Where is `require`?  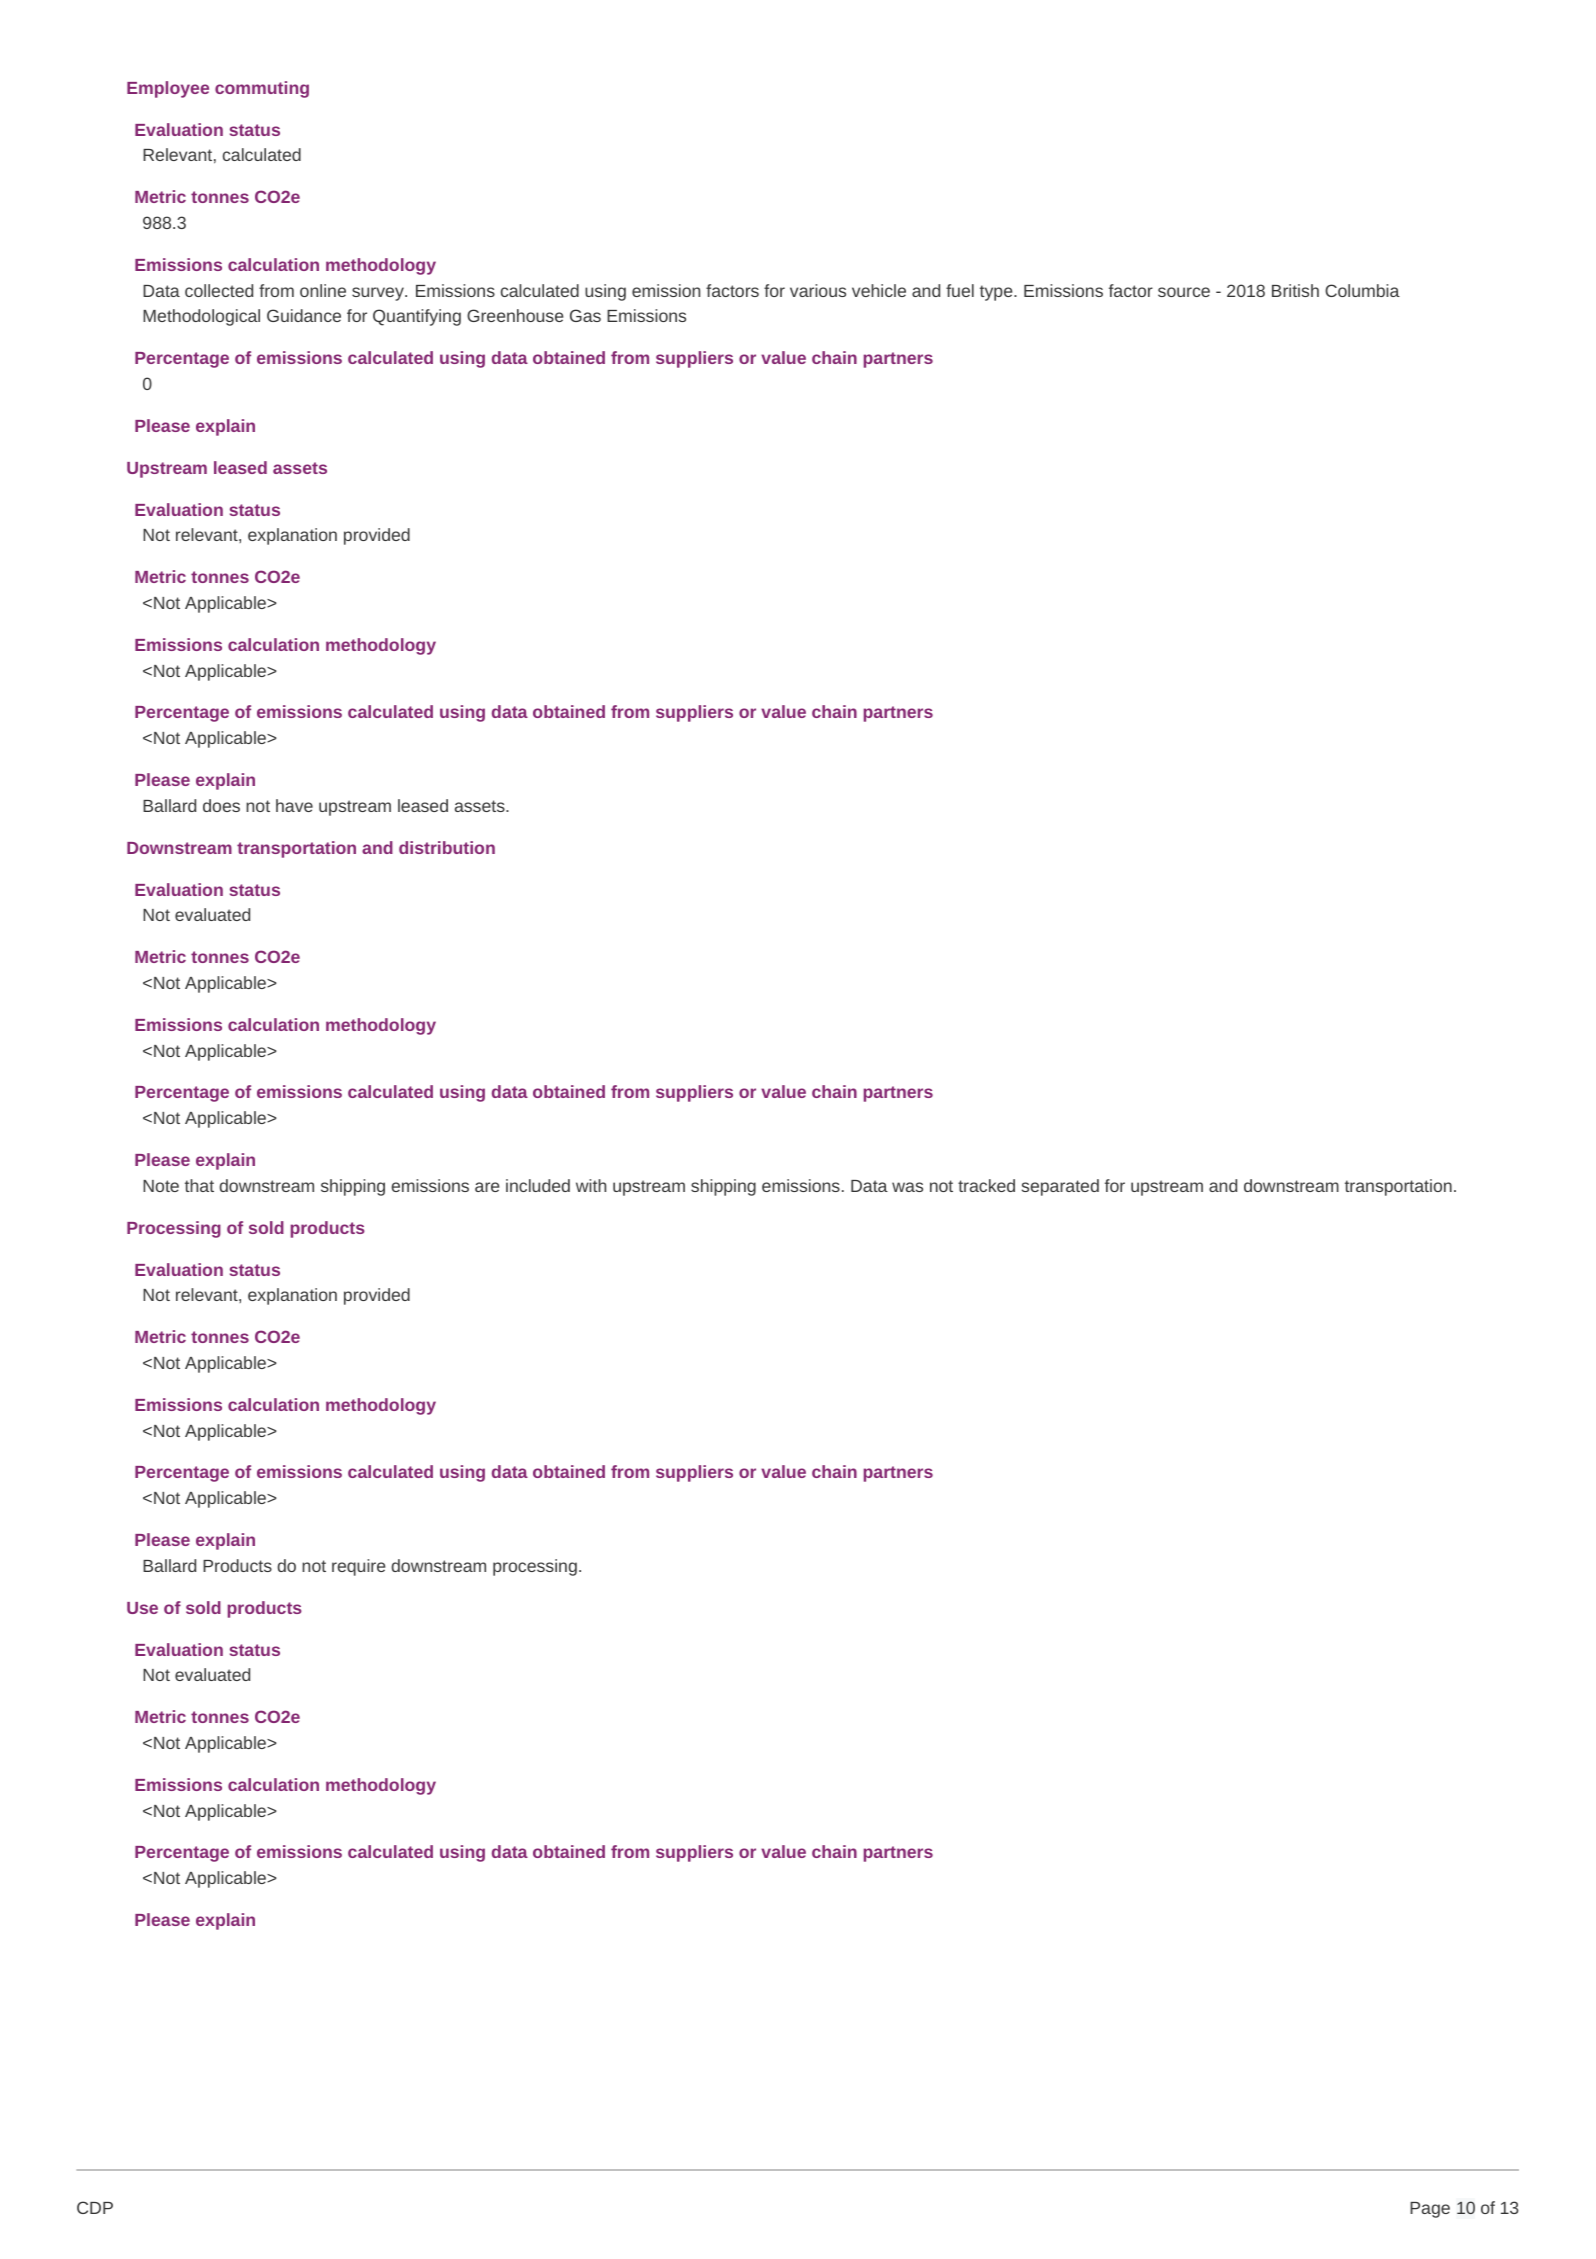
require is located at coordinates (358, 1567).
